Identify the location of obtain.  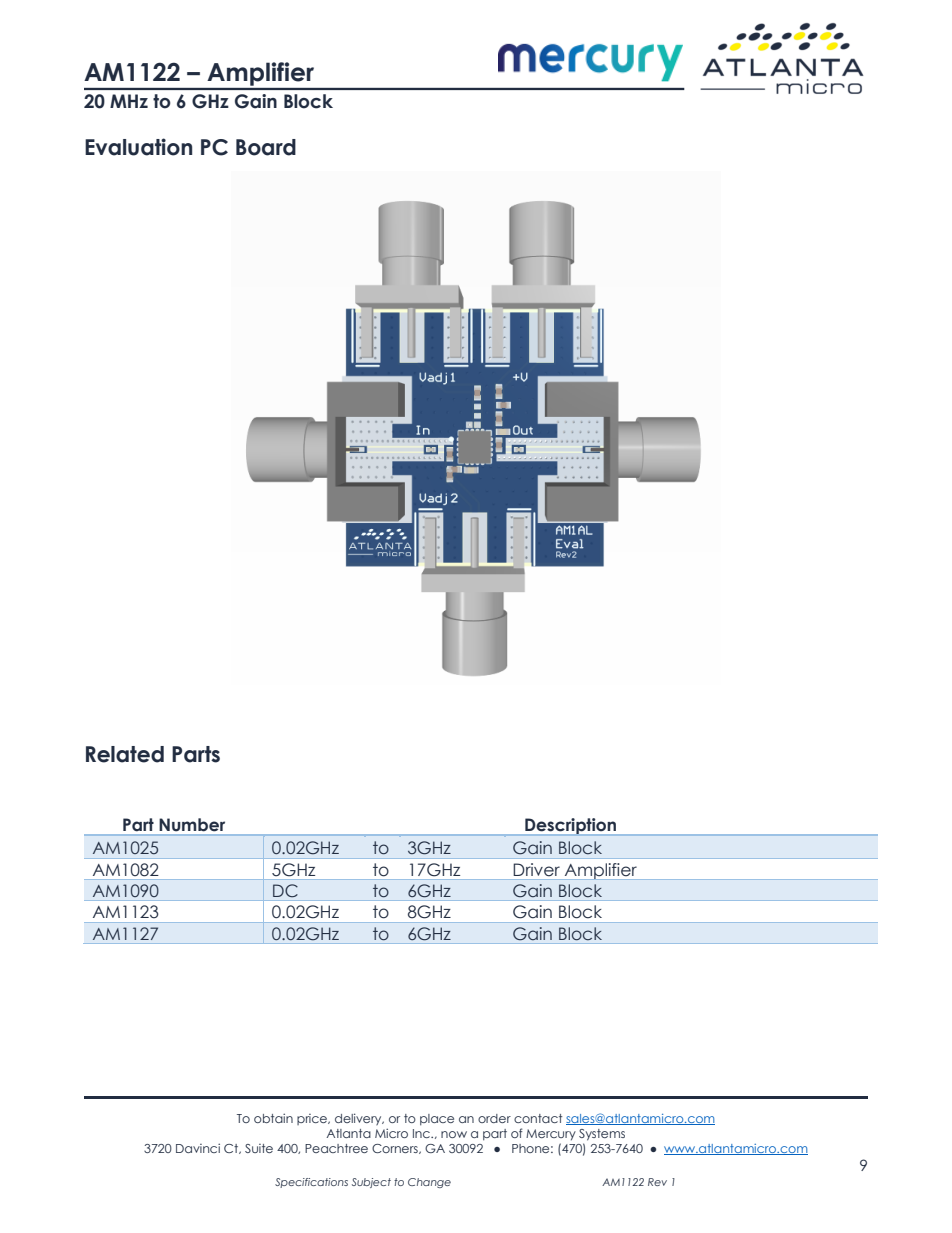
(273, 1118).
